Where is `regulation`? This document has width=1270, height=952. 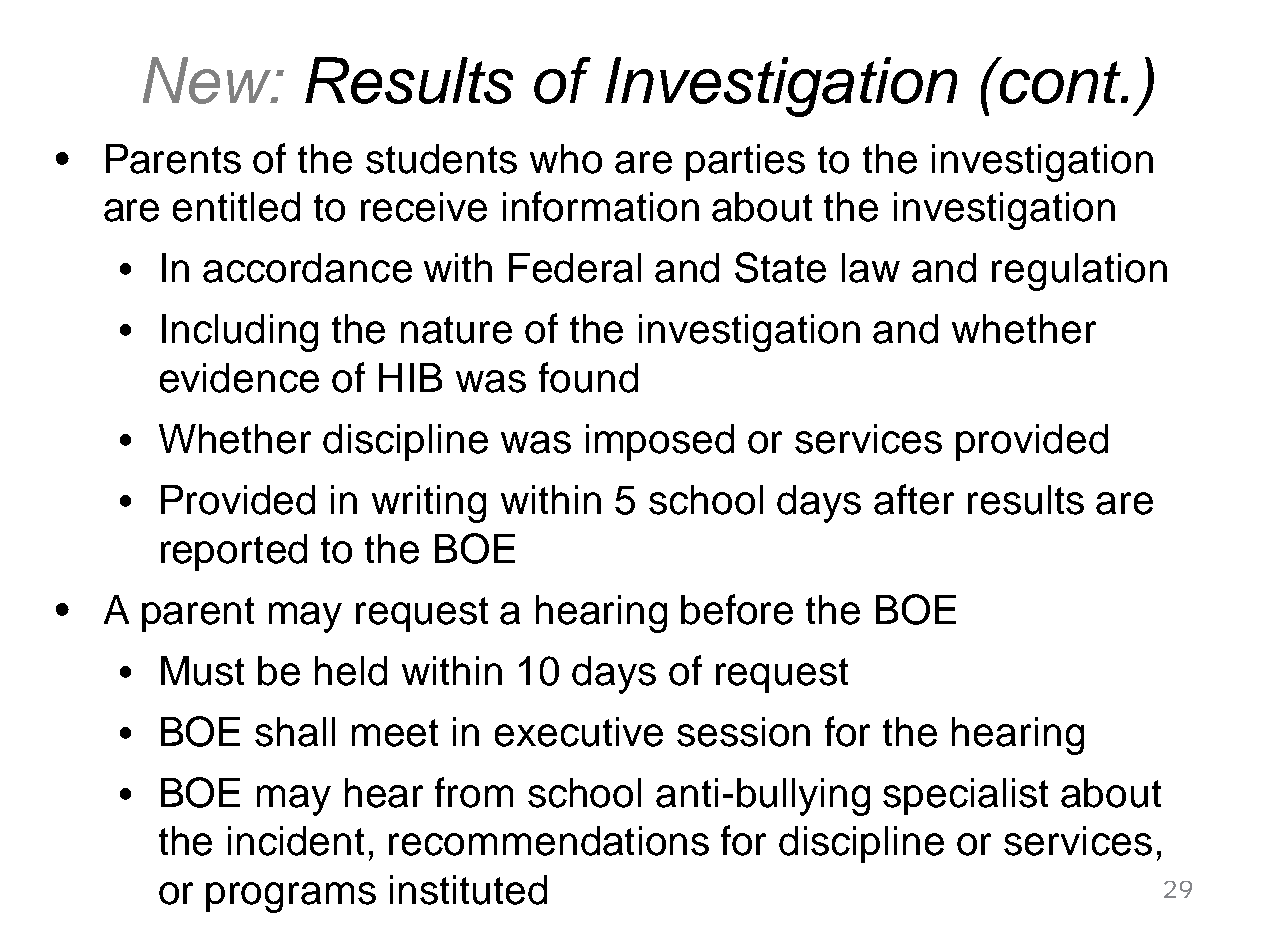 regulation is located at coordinates (1079, 272).
